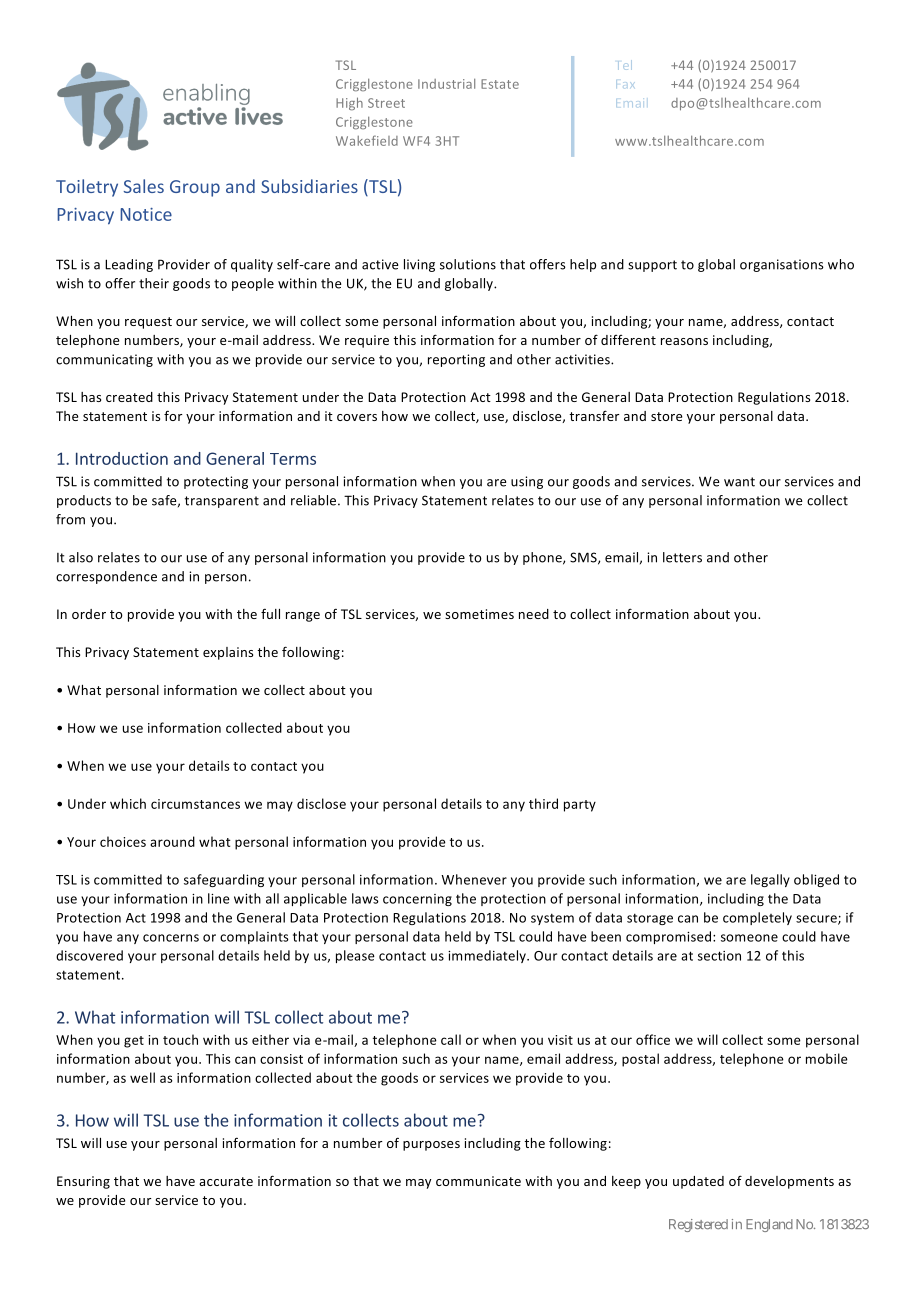 The height and width of the screenshot is (1308, 924). What do you see at coordinates (226, 1181) in the screenshot?
I see `accurate` at bounding box center [226, 1181].
